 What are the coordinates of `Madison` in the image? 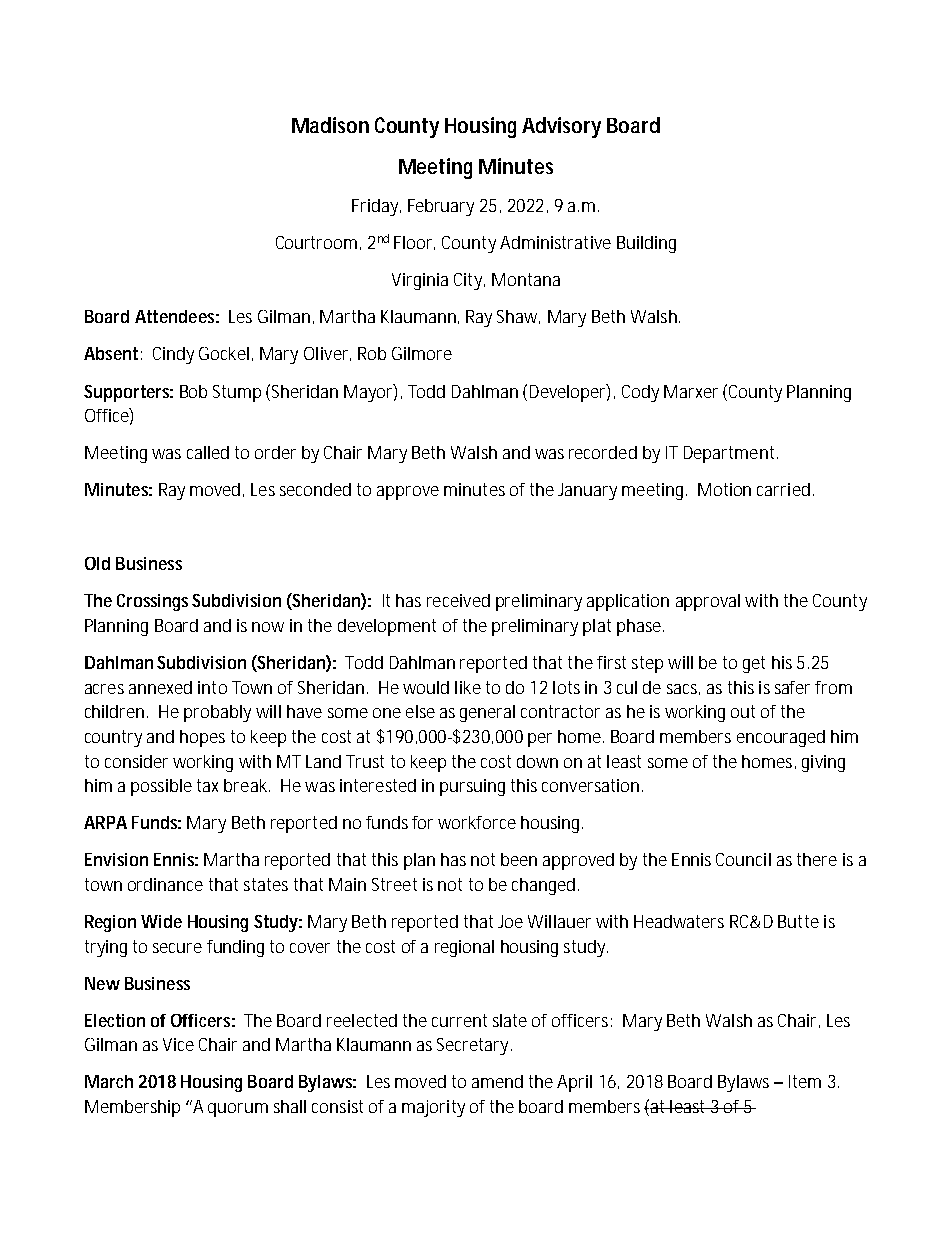 It's located at (330, 125).
